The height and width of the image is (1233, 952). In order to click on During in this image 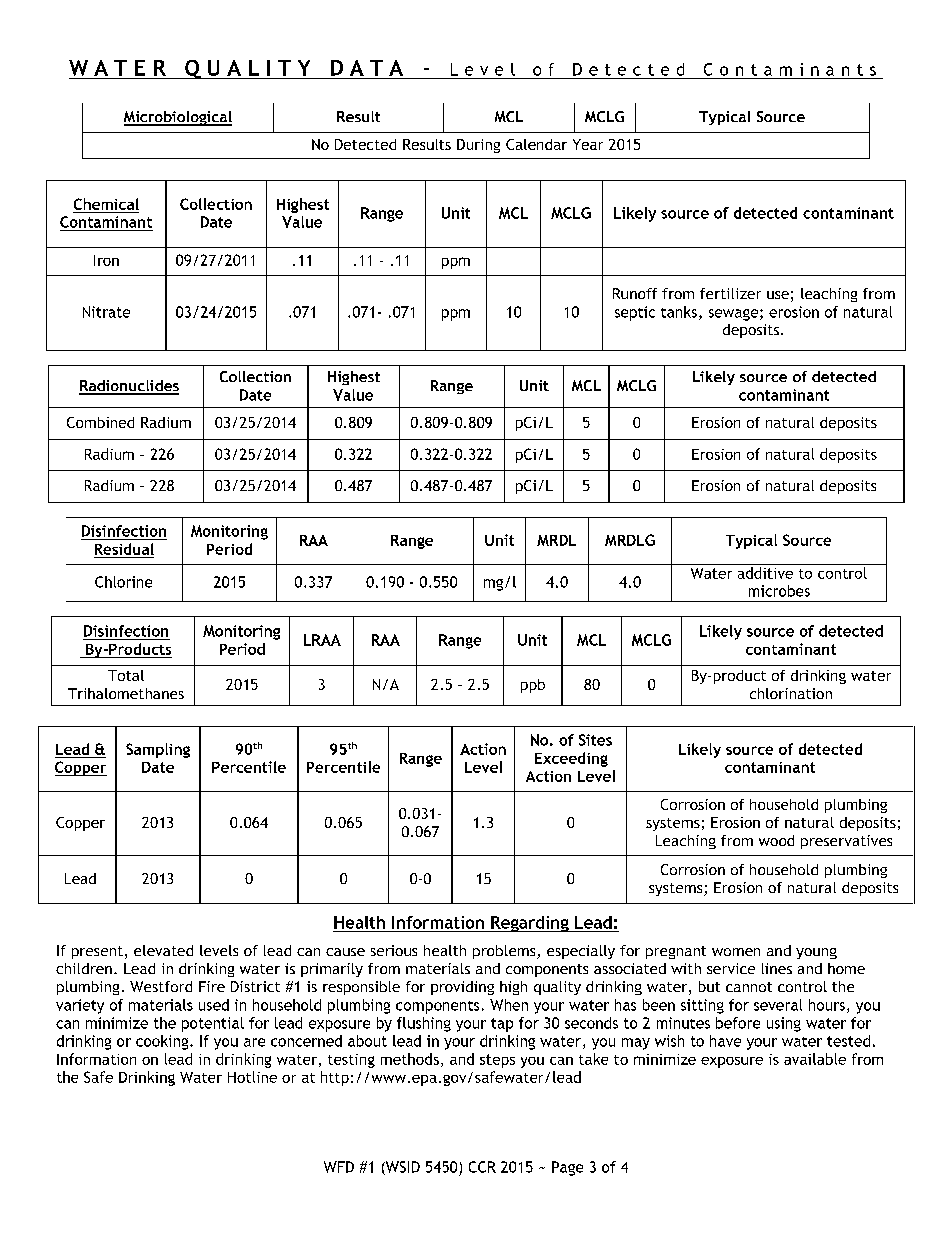, I will do `click(478, 146)`.
